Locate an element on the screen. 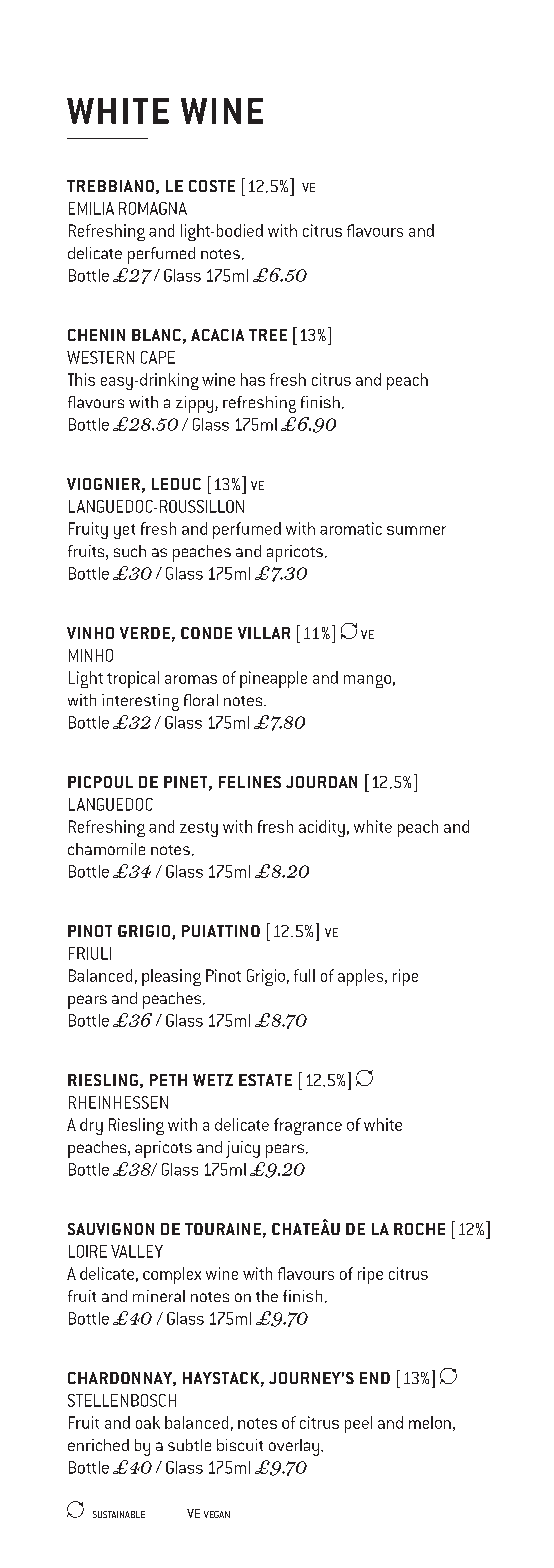 The height and width of the screenshot is (1568, 554). SUSTAINABLE is located at coordinates (119, 1514).
